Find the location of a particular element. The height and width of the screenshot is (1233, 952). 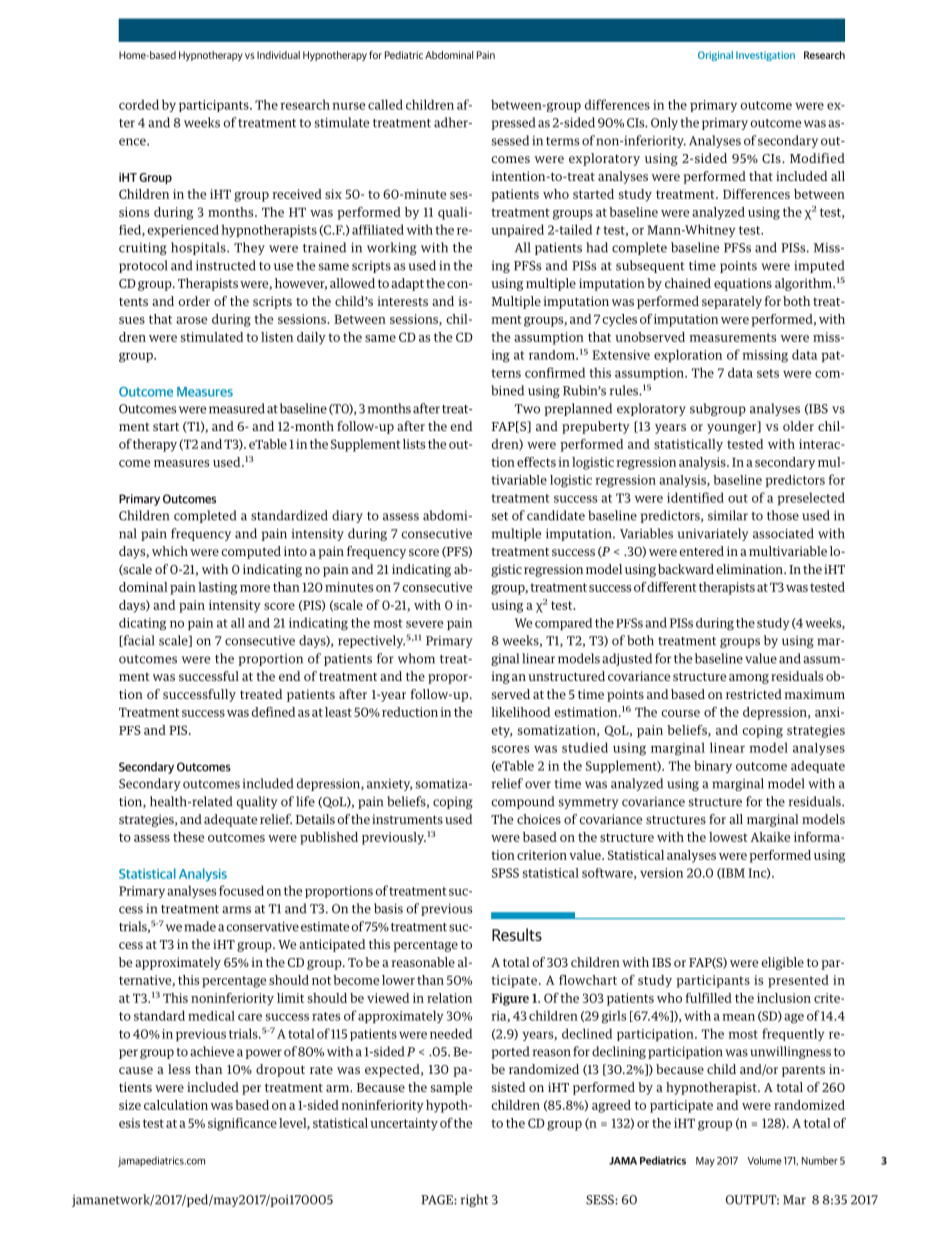

called is located at coordinates (385, 104).
